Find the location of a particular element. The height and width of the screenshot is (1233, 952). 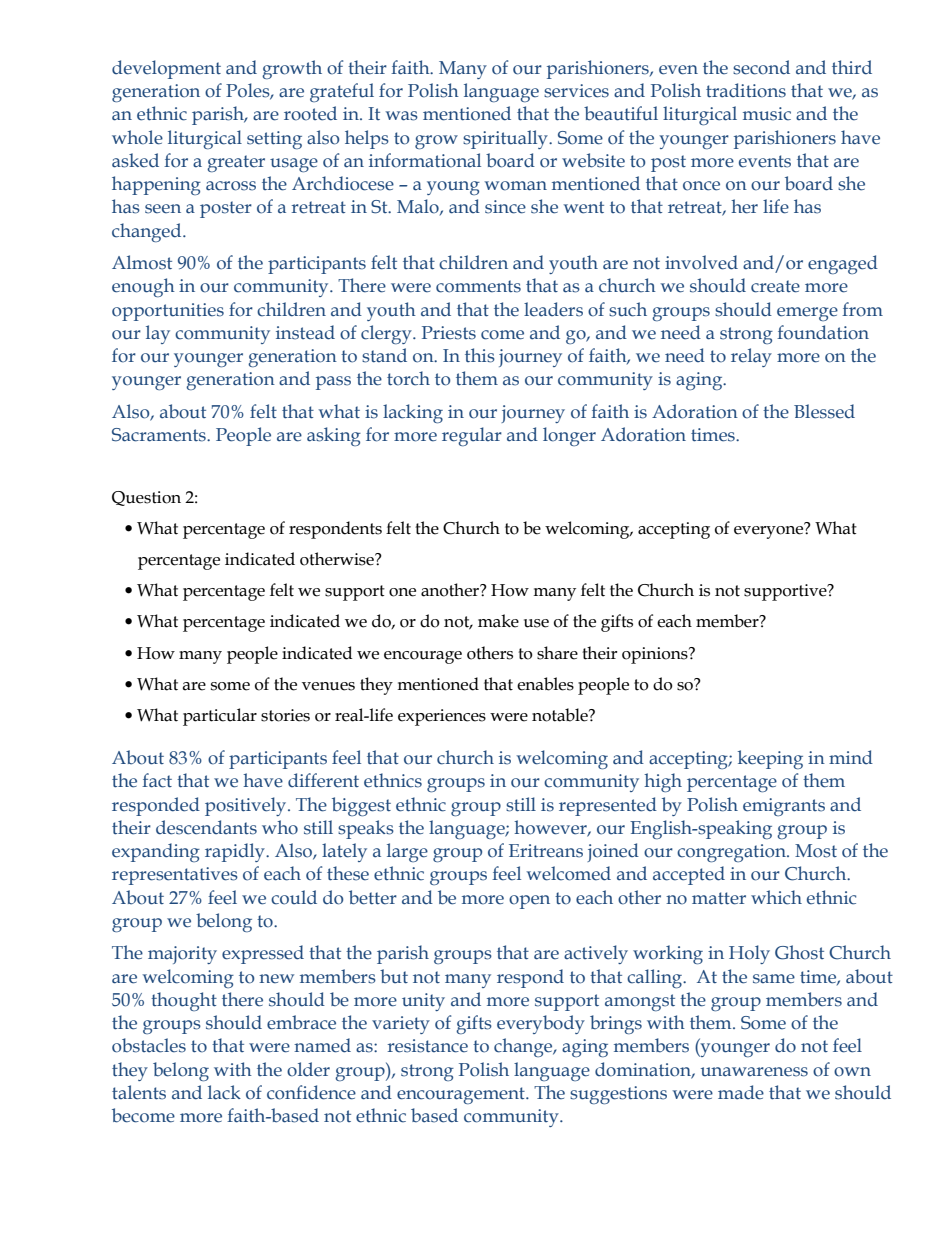

obstacles is located at coordinates (149, 1045).
